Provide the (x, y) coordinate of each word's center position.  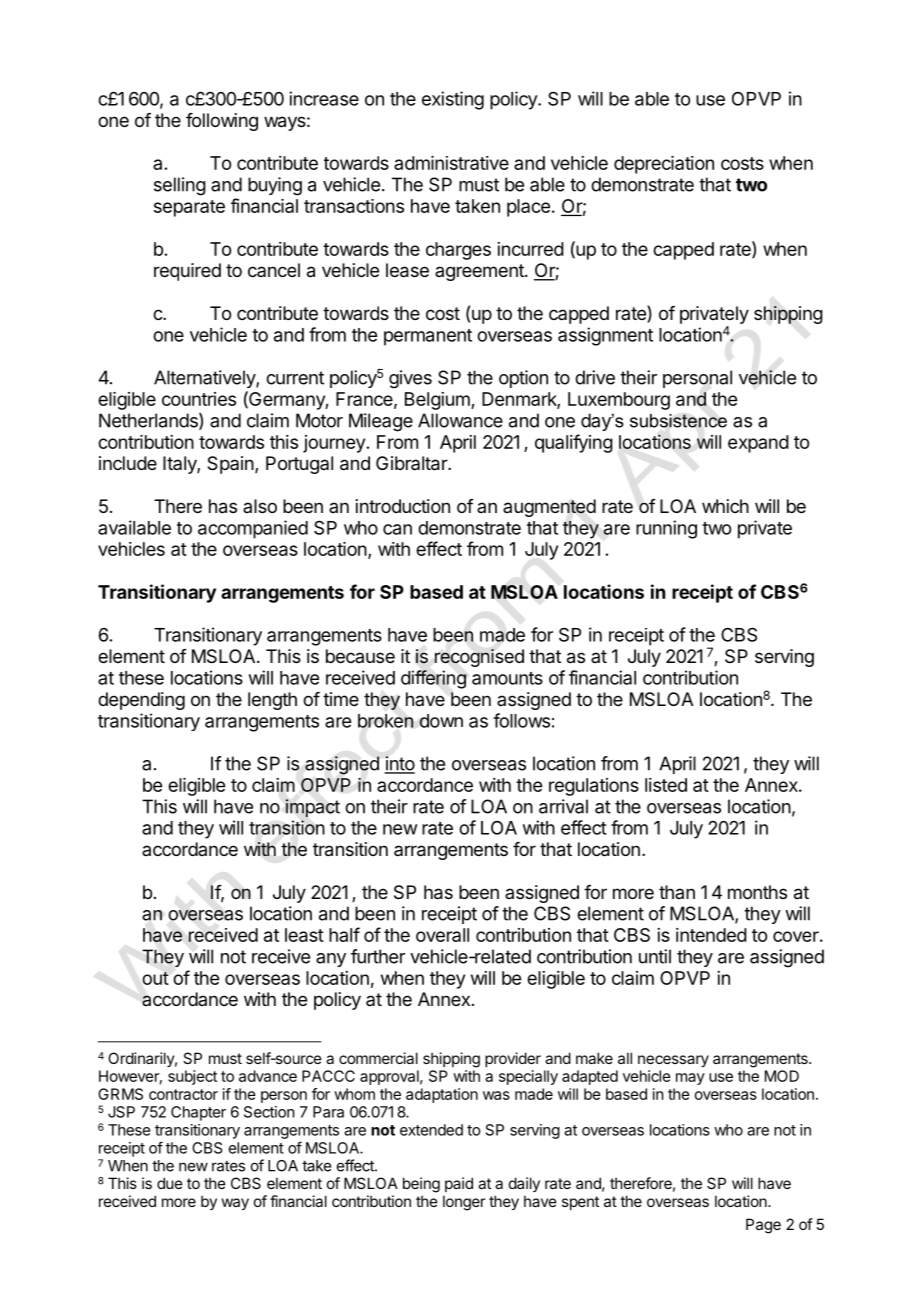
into (399, 764)
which (725, 506)
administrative (451, 163)
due (170, 1183)
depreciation (664, 165)
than (677, 892)
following (222, 122)
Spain (230, 465)
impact (313, 808)
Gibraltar (412, 463)
